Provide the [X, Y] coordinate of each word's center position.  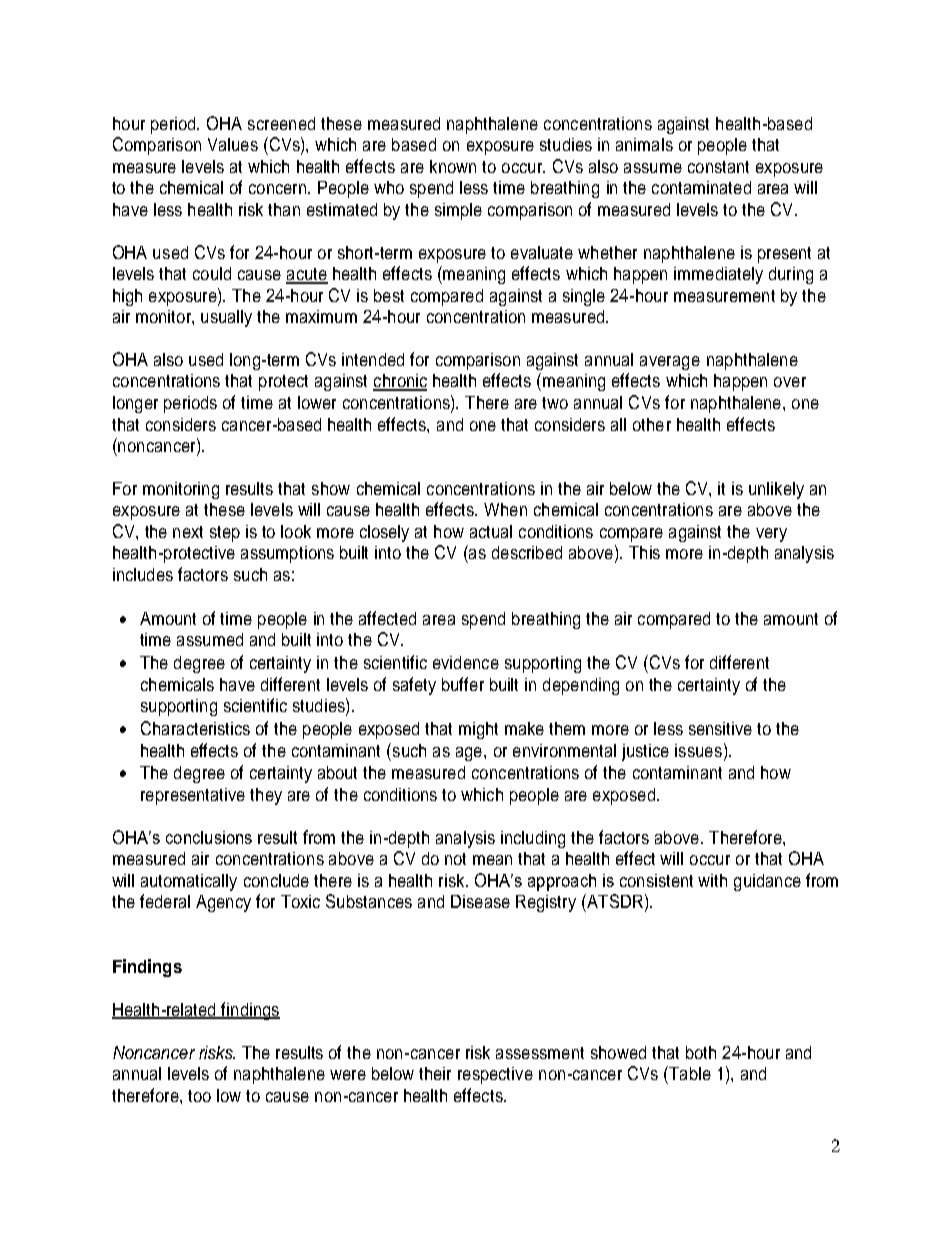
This [644, 552]
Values [233, 144]
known [453, 166]
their [435, 1073]
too [199, 1096]
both [701, 1052]
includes [143, 574]
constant [718, 167]
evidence [466, 662]
